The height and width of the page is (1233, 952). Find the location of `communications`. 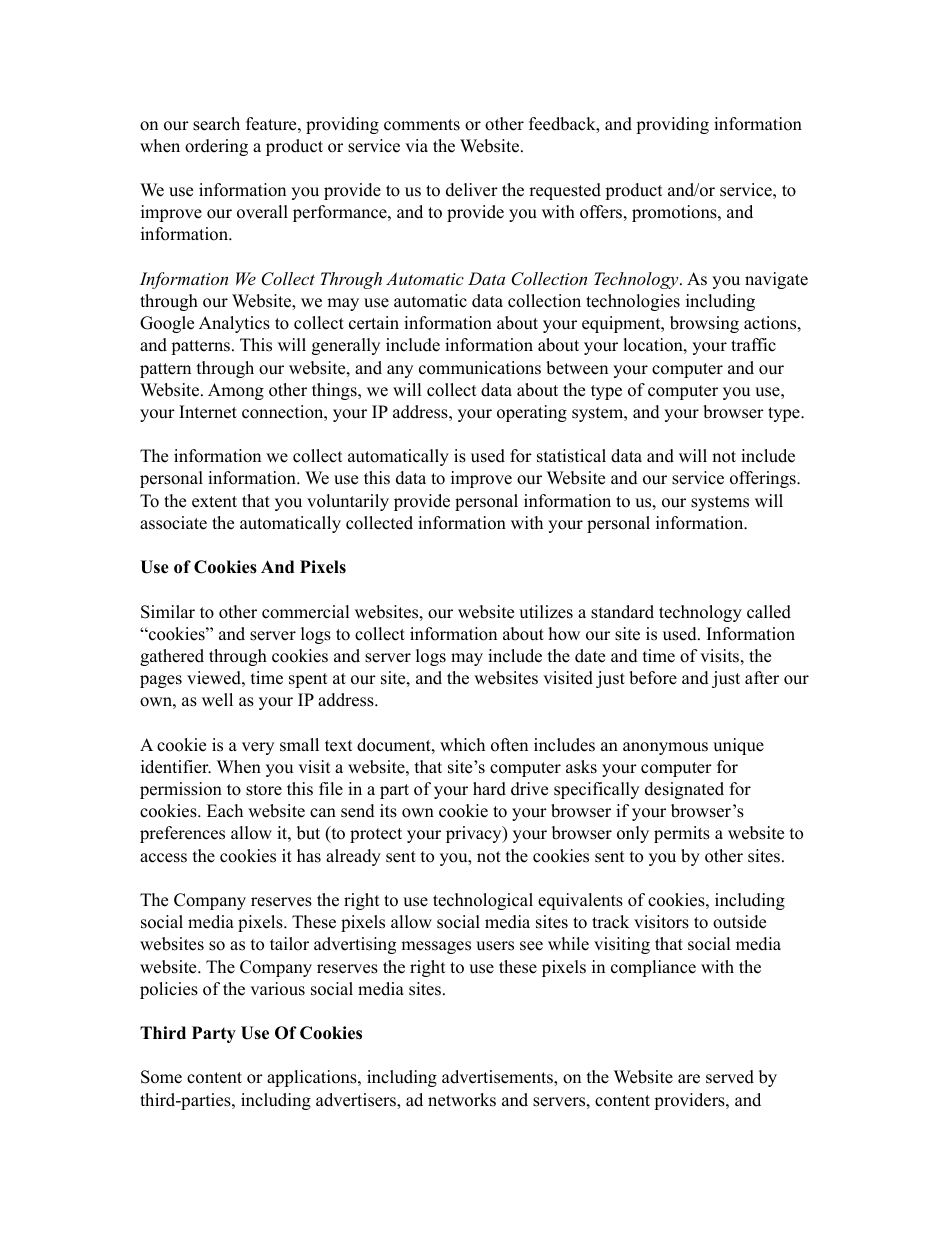

communications is located at coordinates (480, 368).
